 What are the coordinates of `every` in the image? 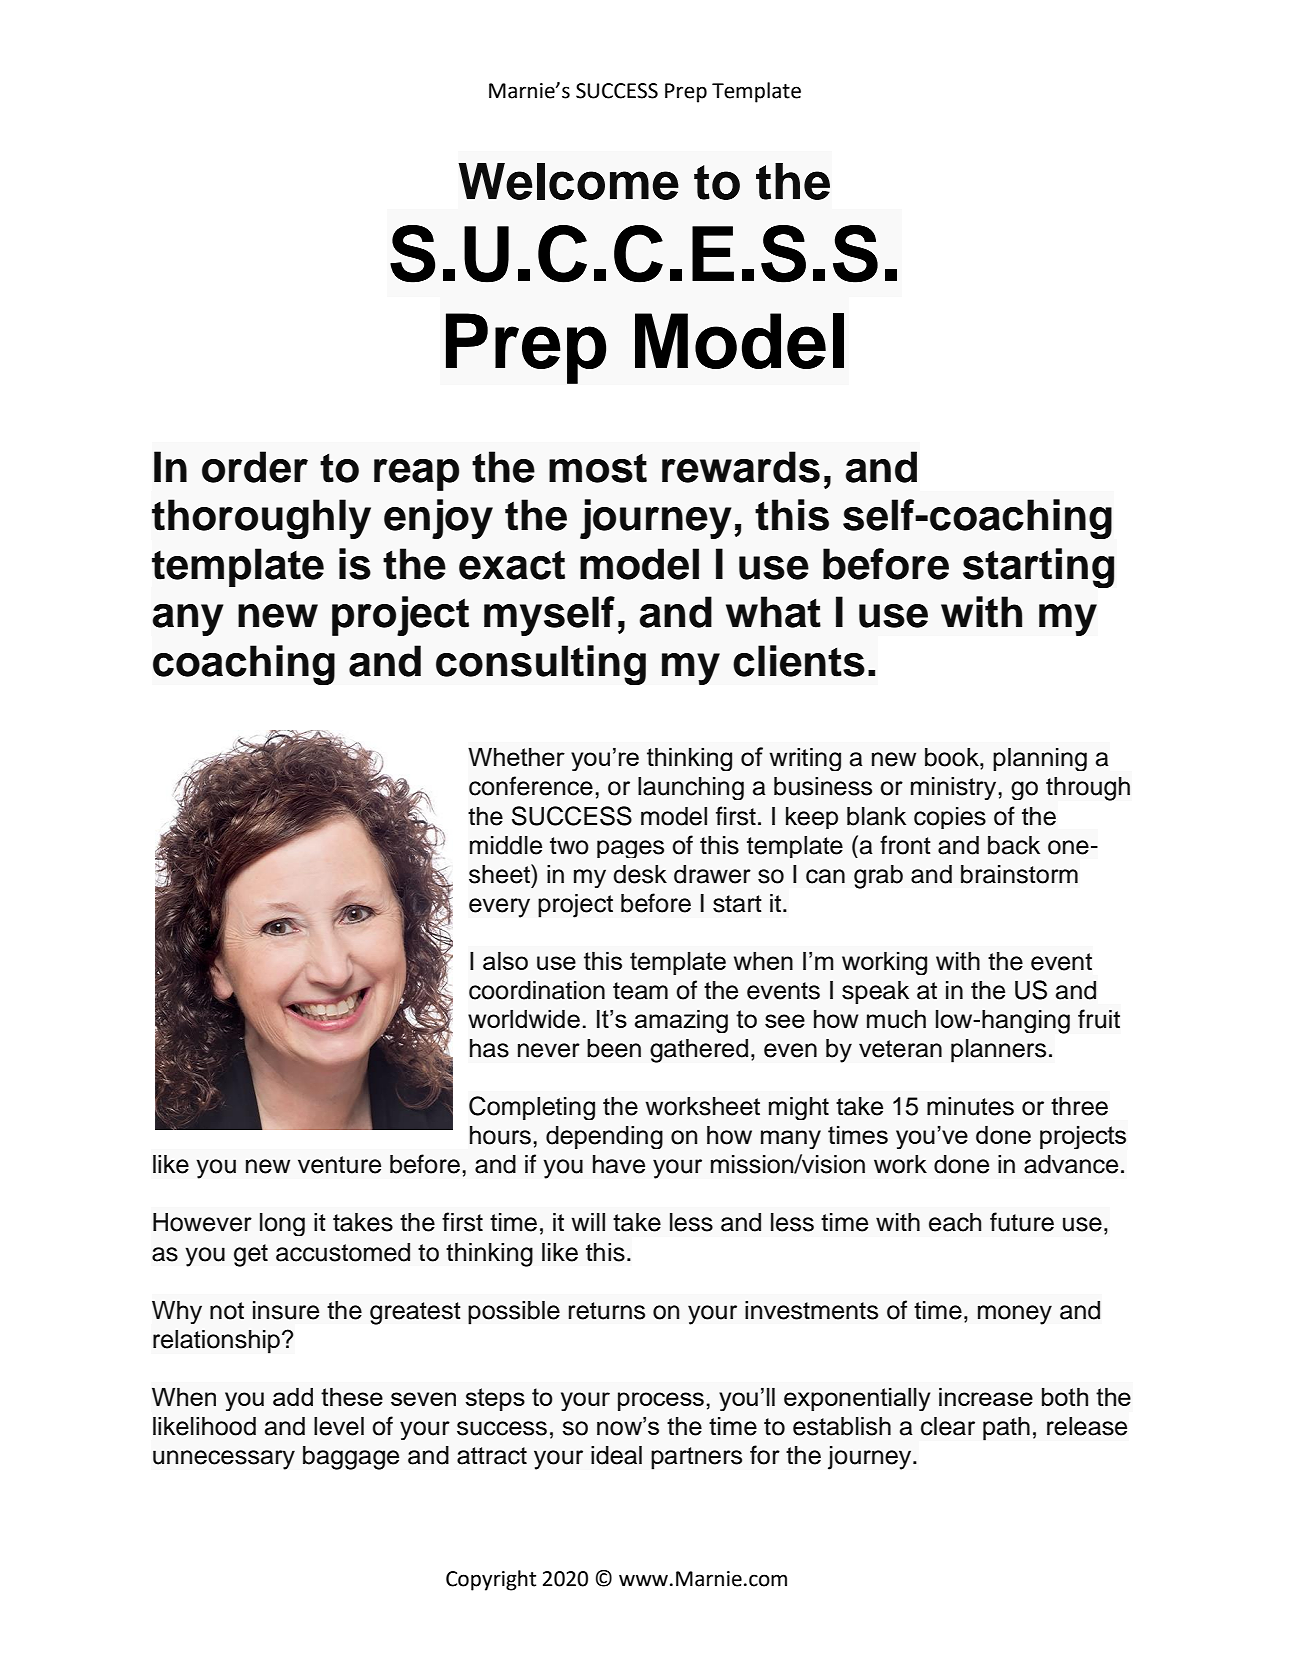 It's located at (499, 908).
